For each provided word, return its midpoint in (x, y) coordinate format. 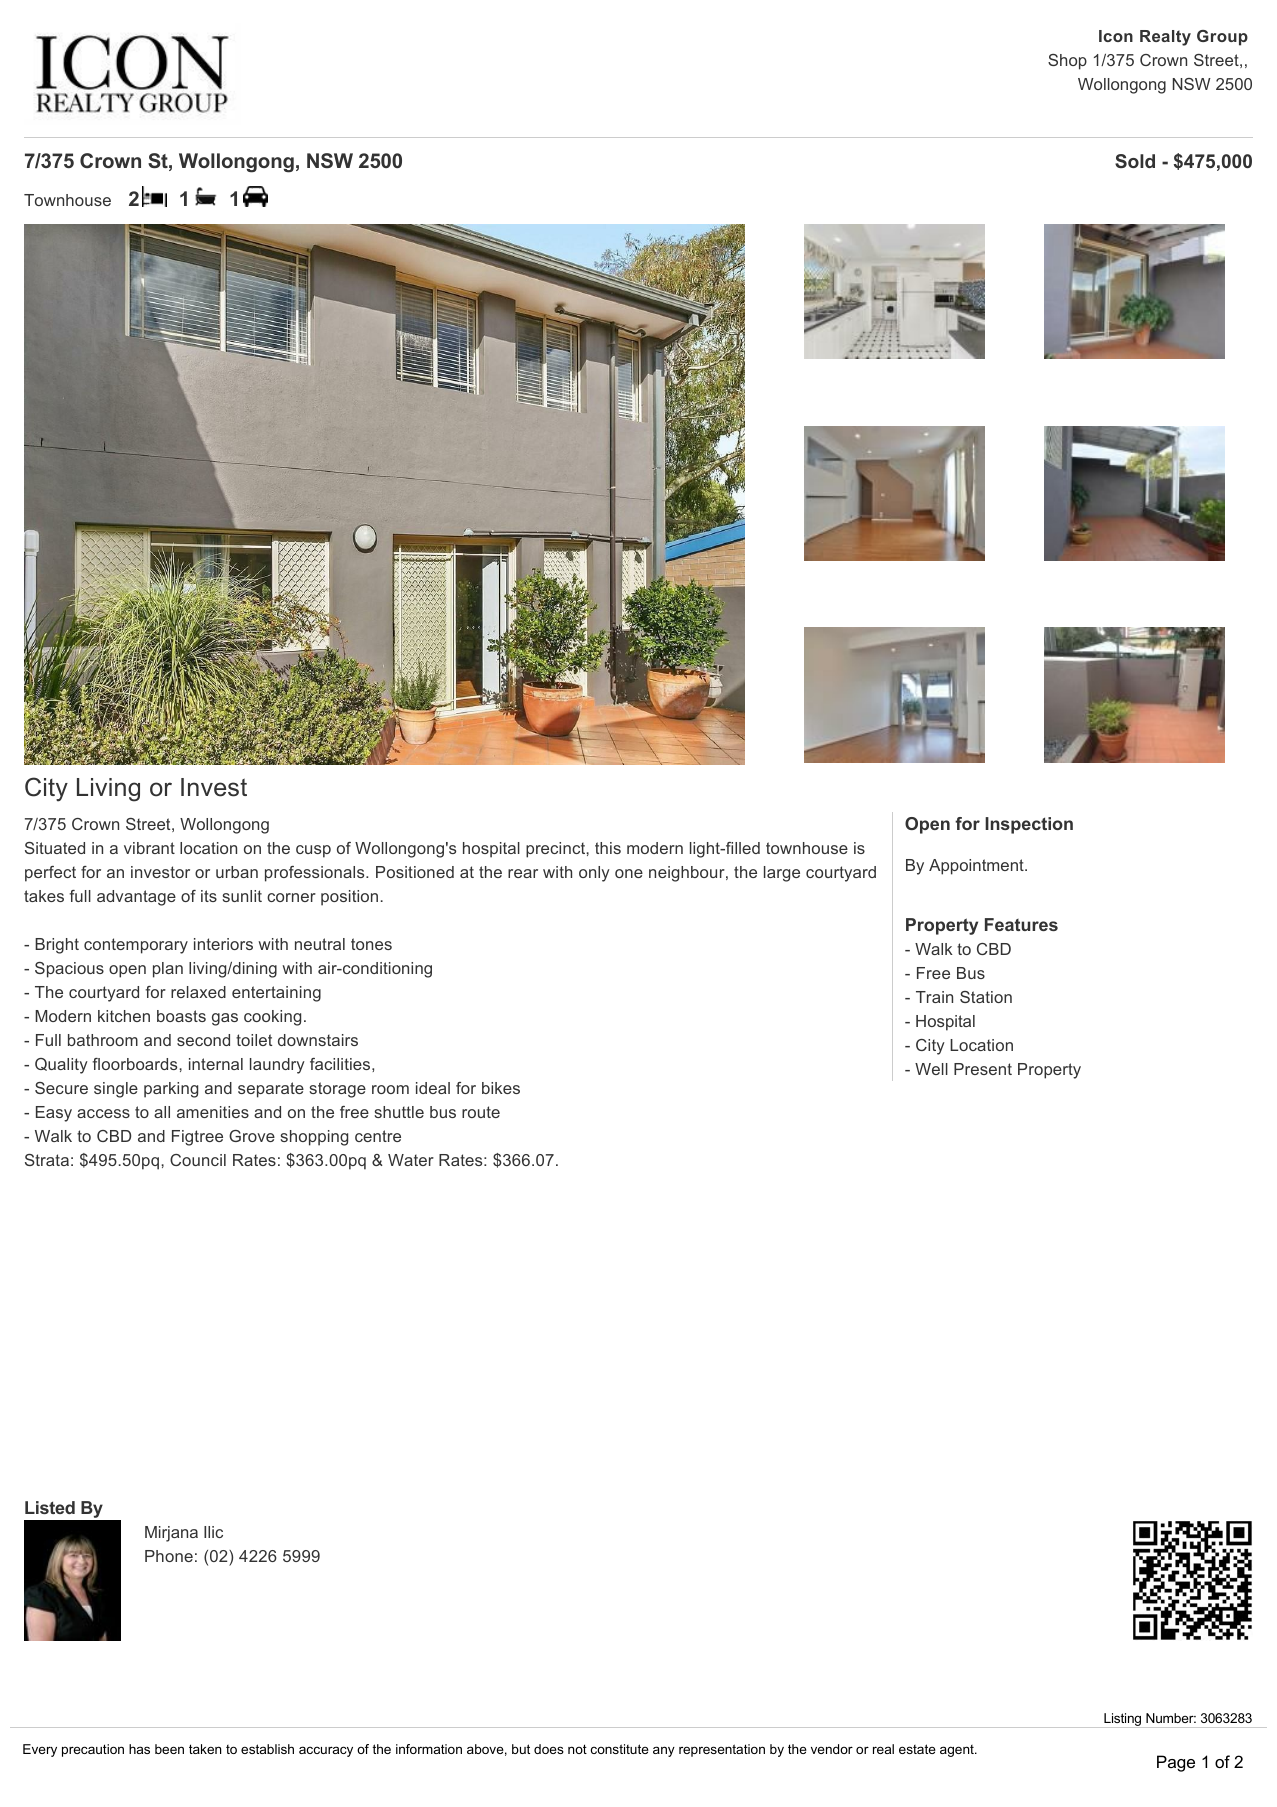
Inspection (1029, 825)
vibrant (149, 848)
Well (931, 1069)
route (481, 1112)
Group (1222, 38)
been (169, 1749)
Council (198, 1160)
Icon (1116, 36)
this (608, 848)
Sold (1135, 161)
